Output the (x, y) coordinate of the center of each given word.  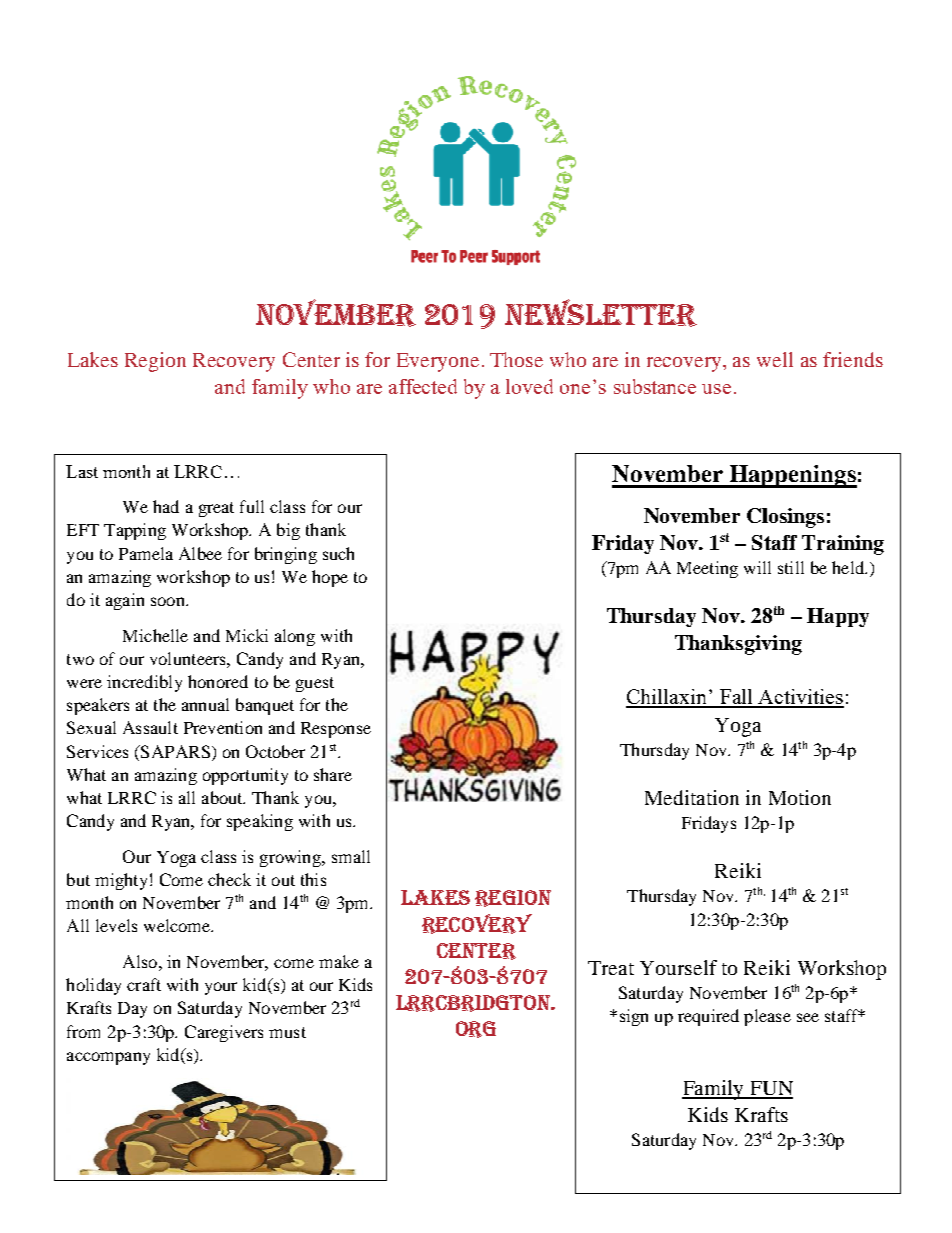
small (351, 856)
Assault (150, 727)
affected (423, 386)
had (166, 506)
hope (330, 578)
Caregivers (224, 1033)
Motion (800, 797)
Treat (611, 968)
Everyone (438, 362)
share (333, 774)
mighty (121, 881)
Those (516, 359)
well (775, 359)
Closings (785, 518)
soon (169, 601)
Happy (838, 617)
